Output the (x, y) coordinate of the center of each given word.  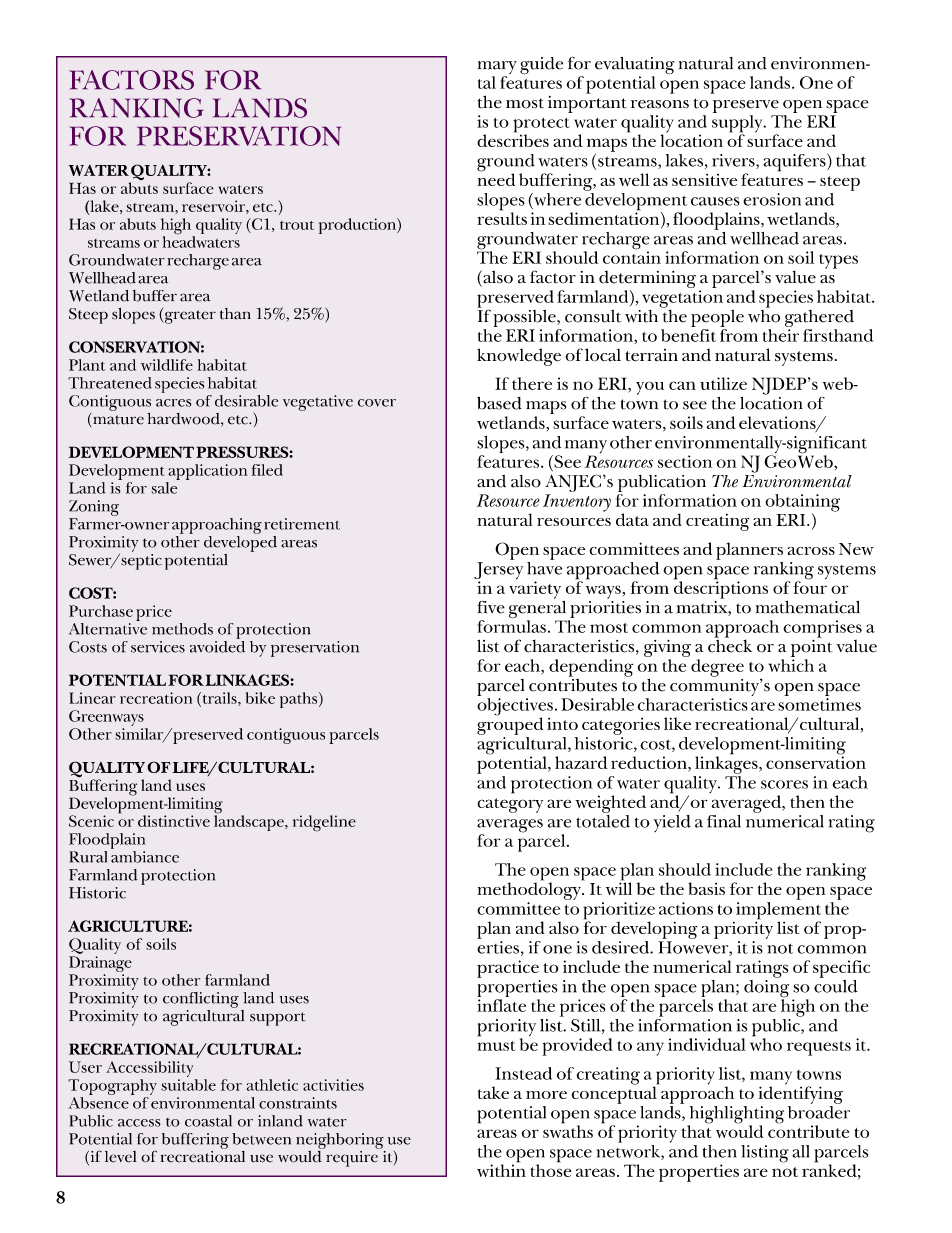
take (493, 1092)
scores (784, 784)
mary (497, 69)
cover (377, 403)
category (510, 805)
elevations (778, 424)
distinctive (174, 821)
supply (738, 125)
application (208, 472)
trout (297, 225)
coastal (208, 1121)
